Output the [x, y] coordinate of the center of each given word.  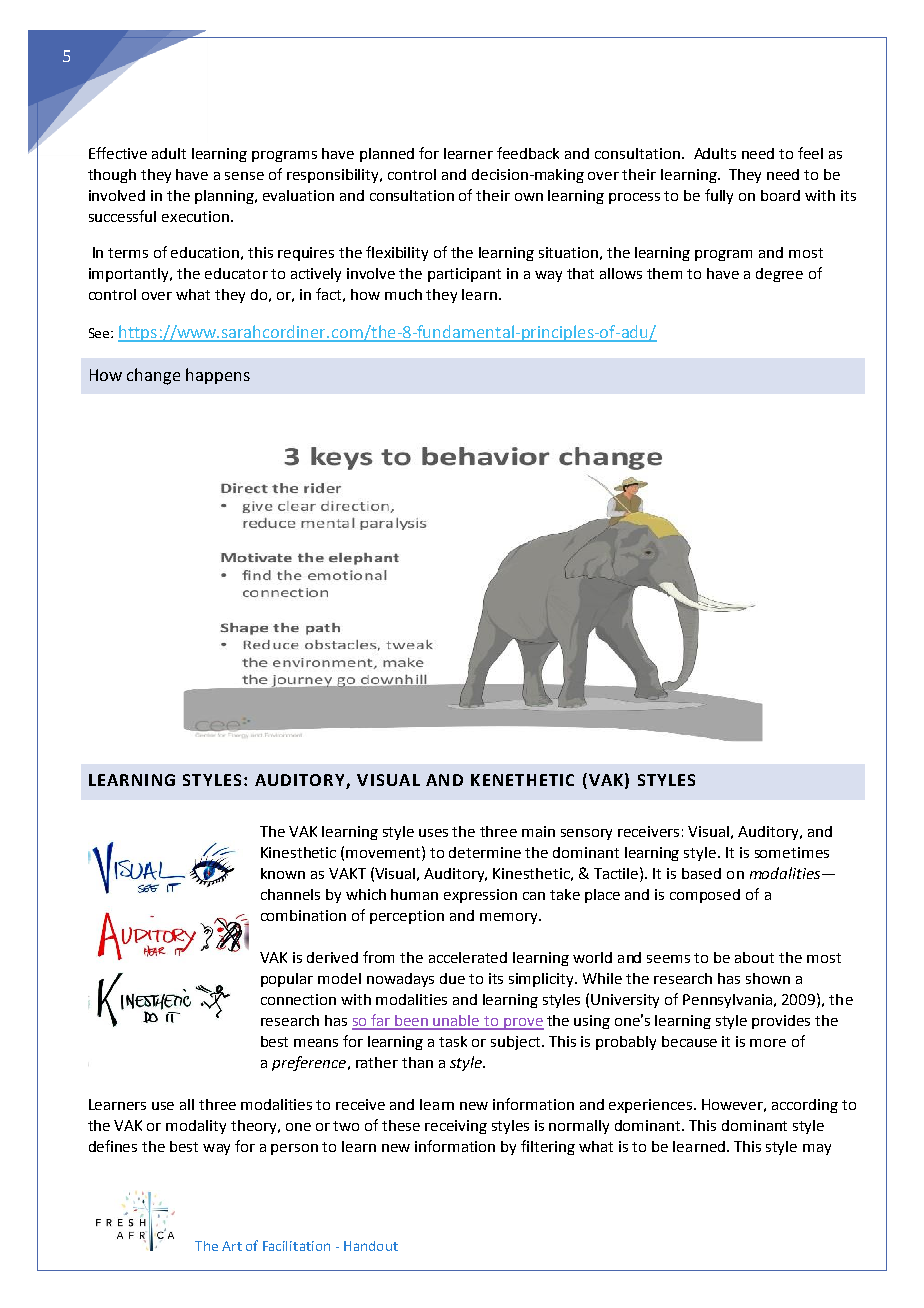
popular [287, 980]
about [754, 957]
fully [719, 196]
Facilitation [296, 1246]
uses [433, 833]
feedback [528, 153]
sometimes [792, 852]
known [283, 873]
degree [779, 275]
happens [218, 376]
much [403, 294]
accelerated [468, 957]
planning [225, 197]
